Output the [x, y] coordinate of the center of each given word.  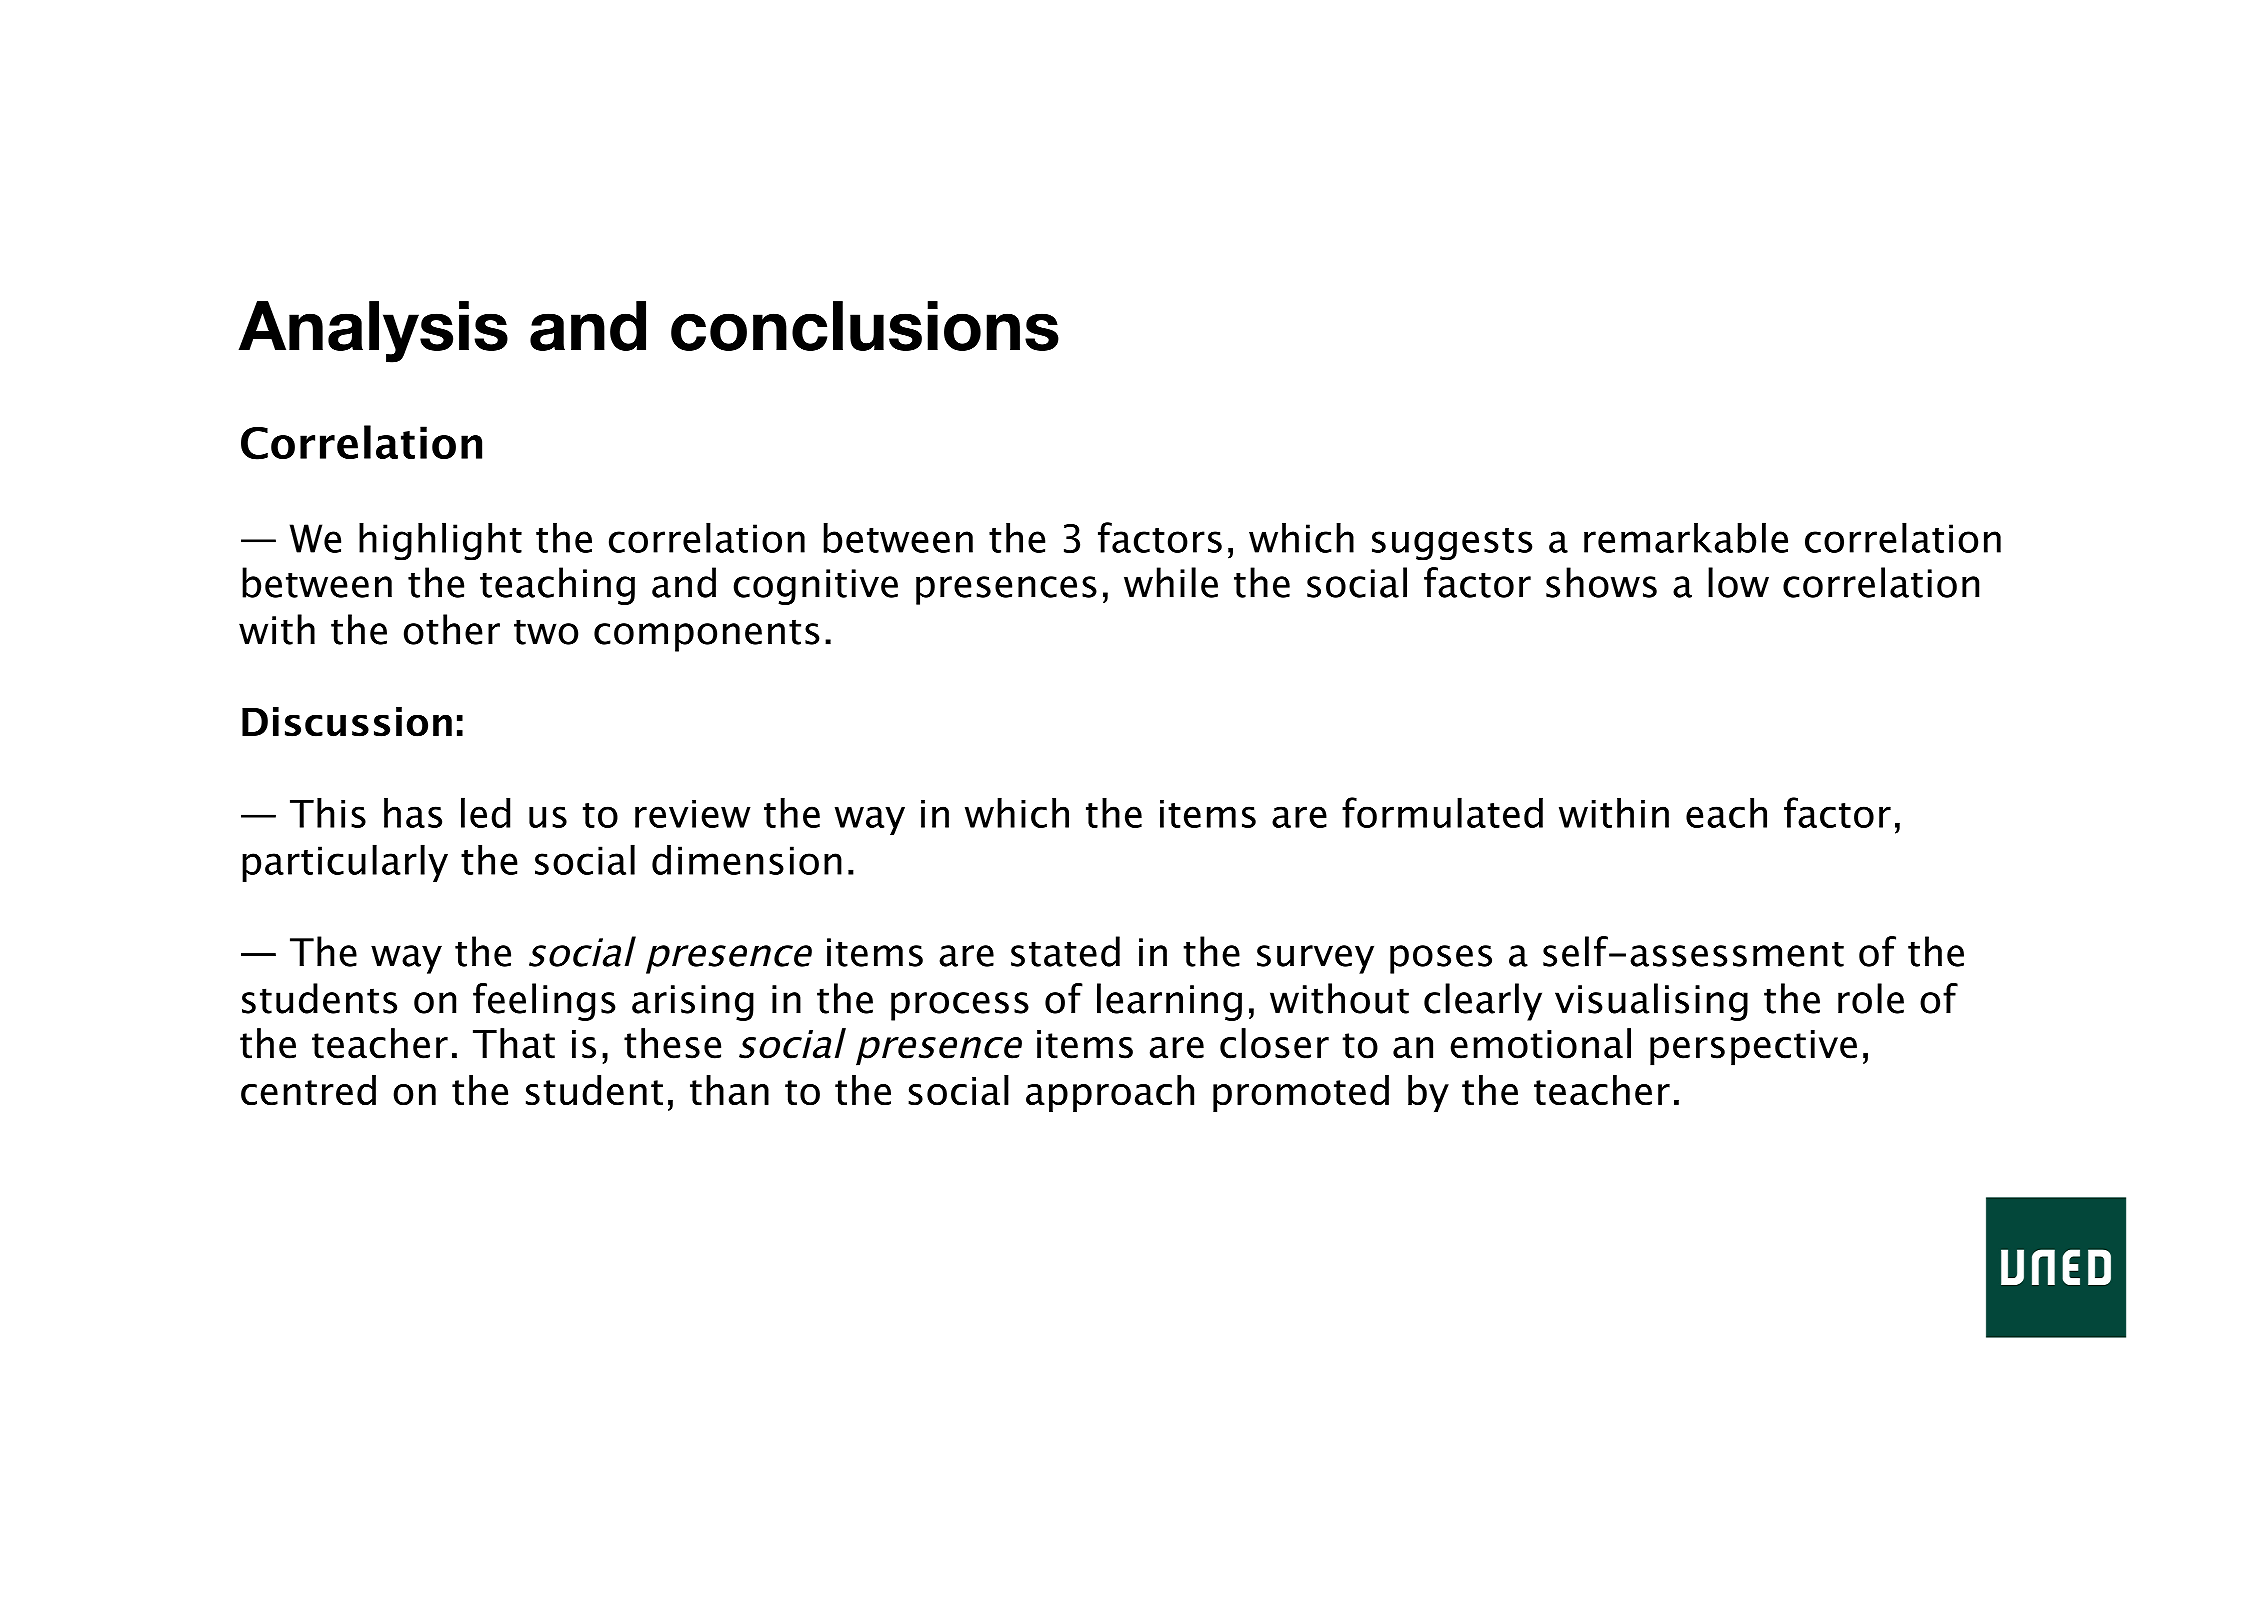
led [485, 812]
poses [1441, 959]
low [1738, 582]
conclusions [865, 326]
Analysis [373, 332]
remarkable [1686, 537]
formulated [1442, 812]
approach [1110, 1093]
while [1171, 582]
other [452, 629]
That [514, 1043]
